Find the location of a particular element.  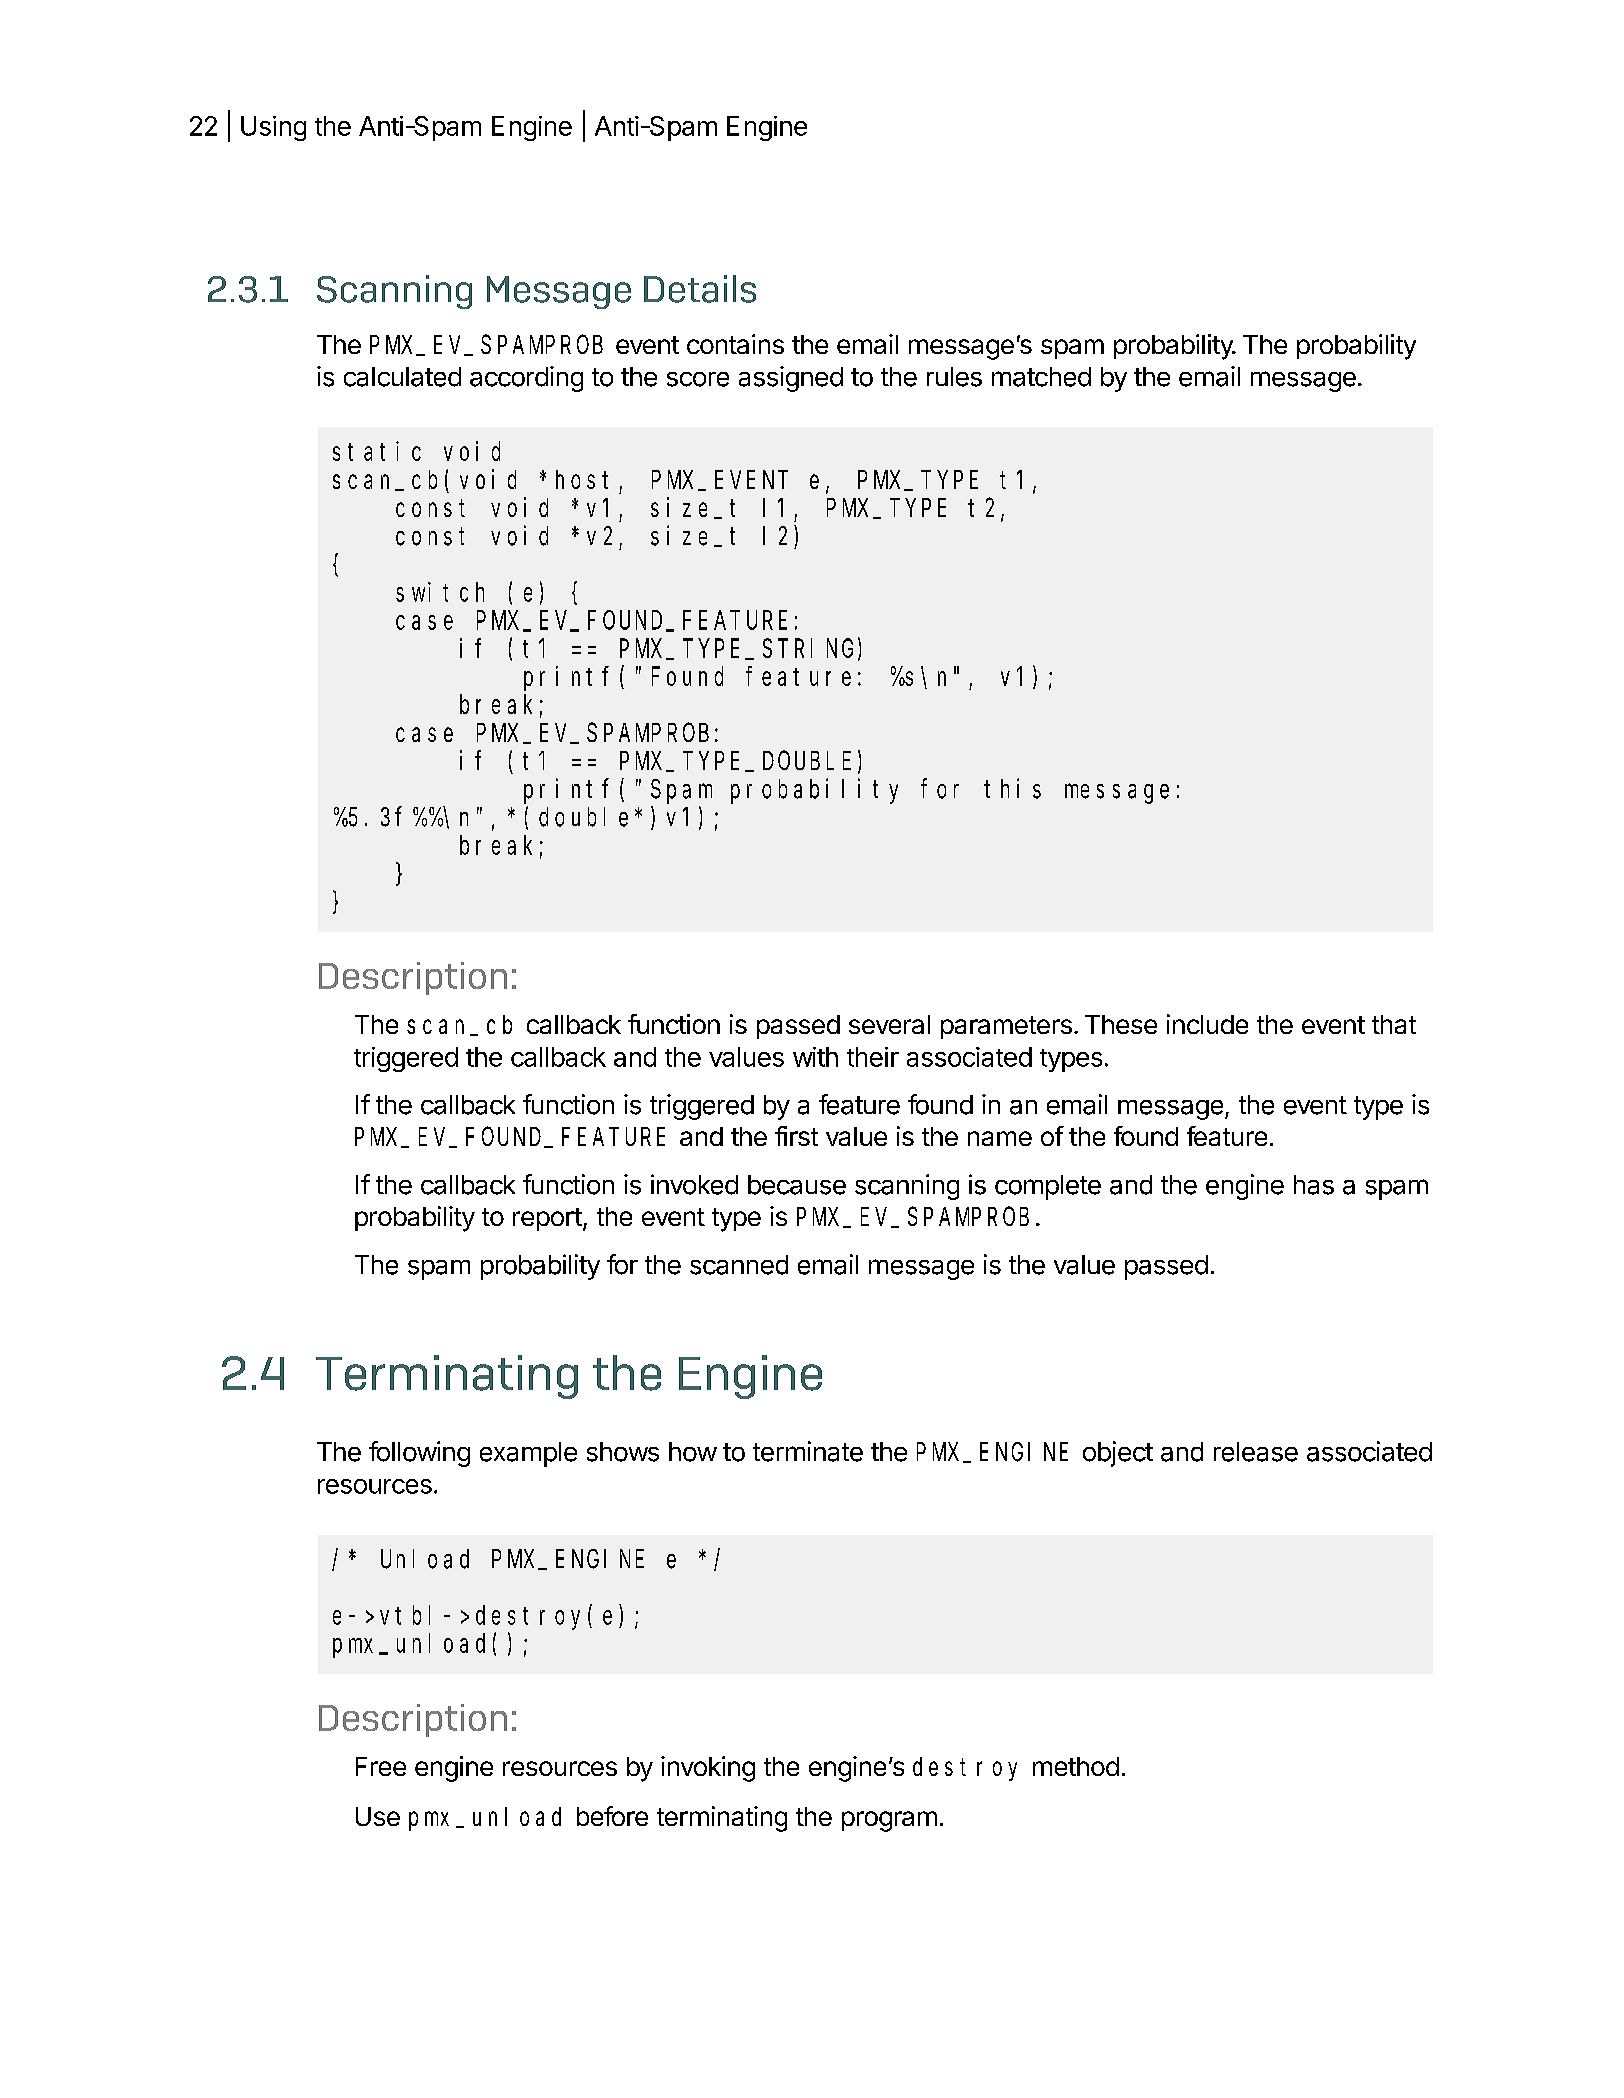

several is located at coordinates (889, 1024).
